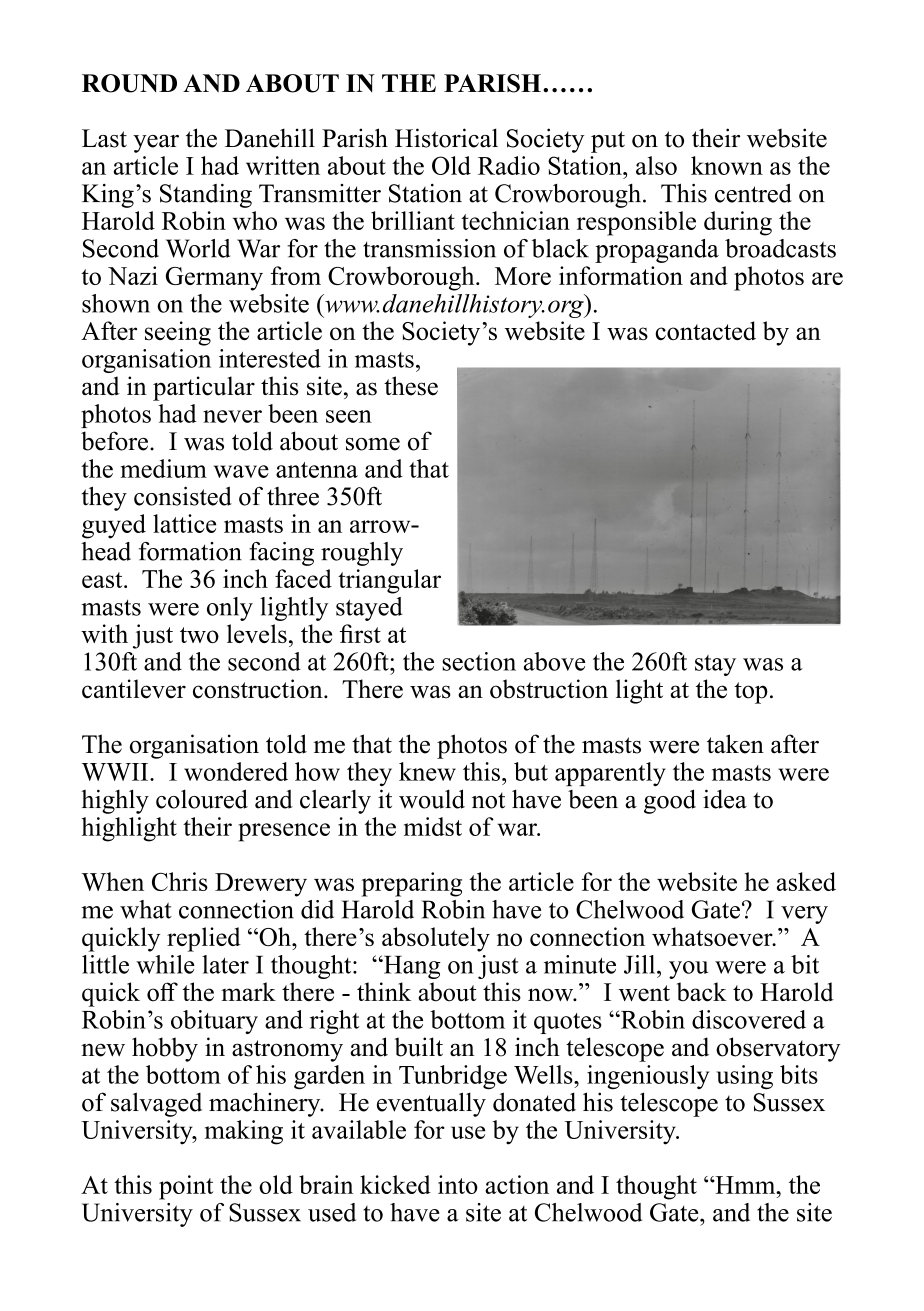  Describe the element at coordinates (705, 330) in the image. I see `contacted` at that location.
